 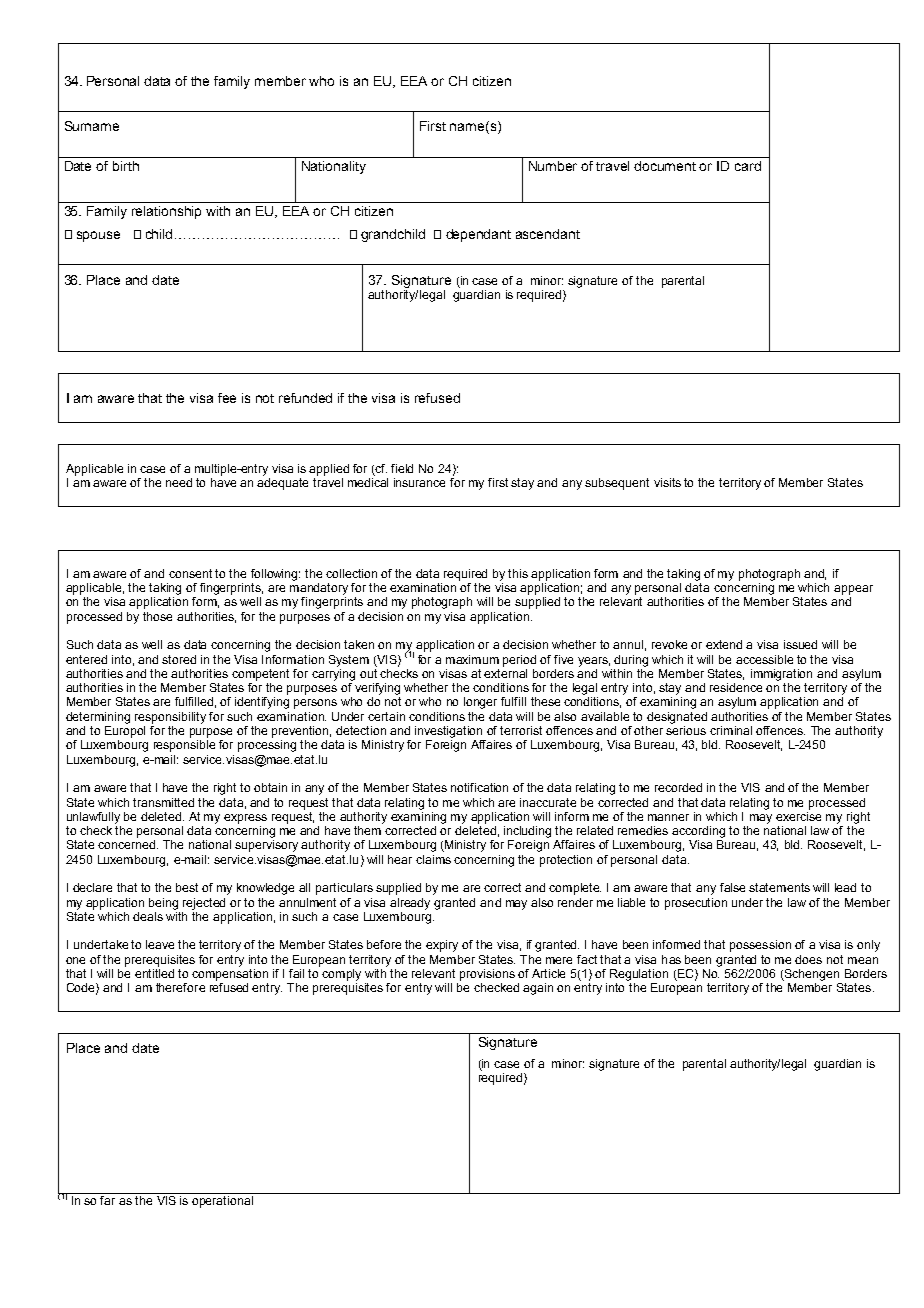 I want to click on insurance, so click(x=419, y=482).
